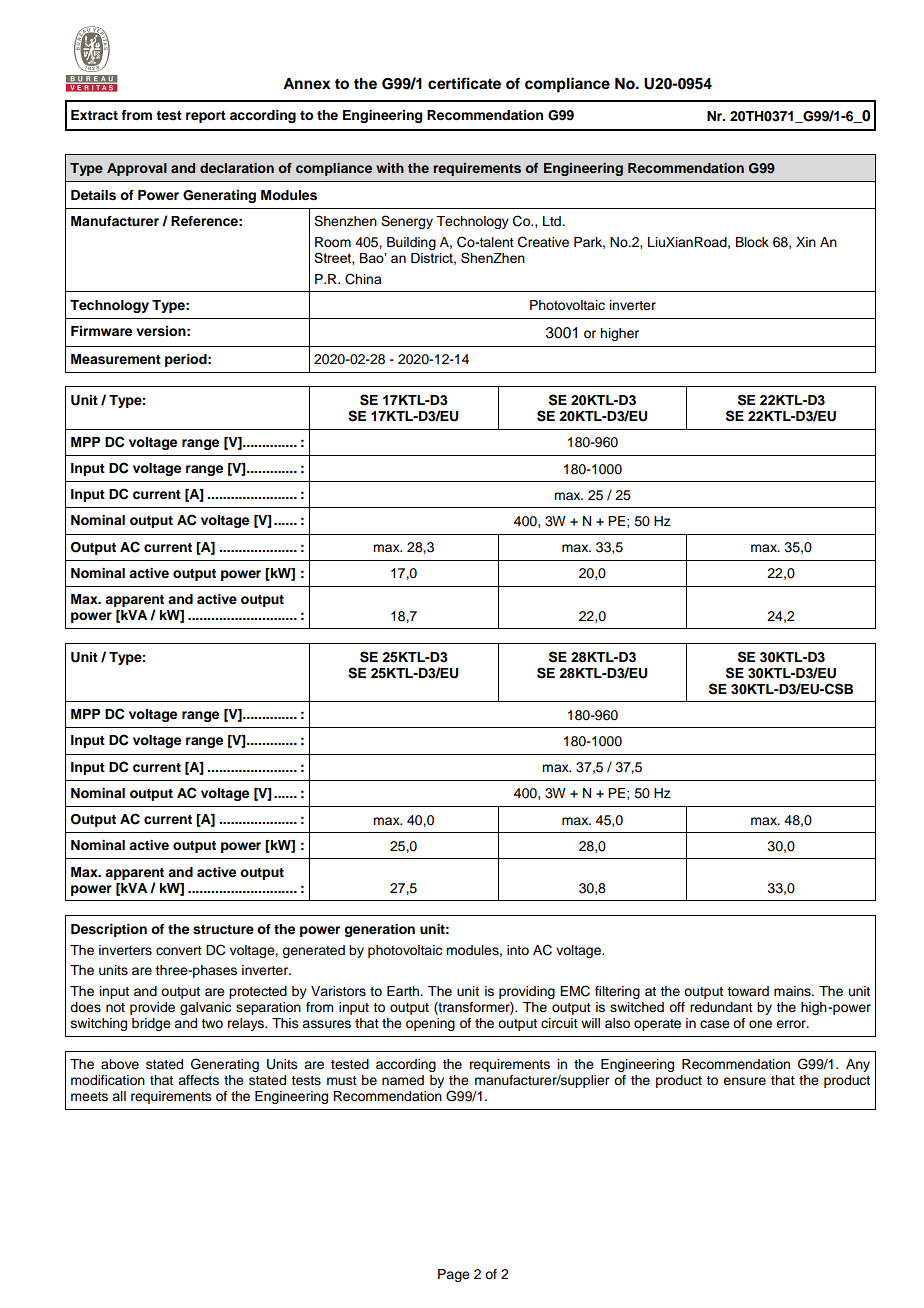 The width and height of the document is (924, 1308). What do you see at coordinates (748, 991) in the document?
I see `toward` at bounding box center [748, 991].
